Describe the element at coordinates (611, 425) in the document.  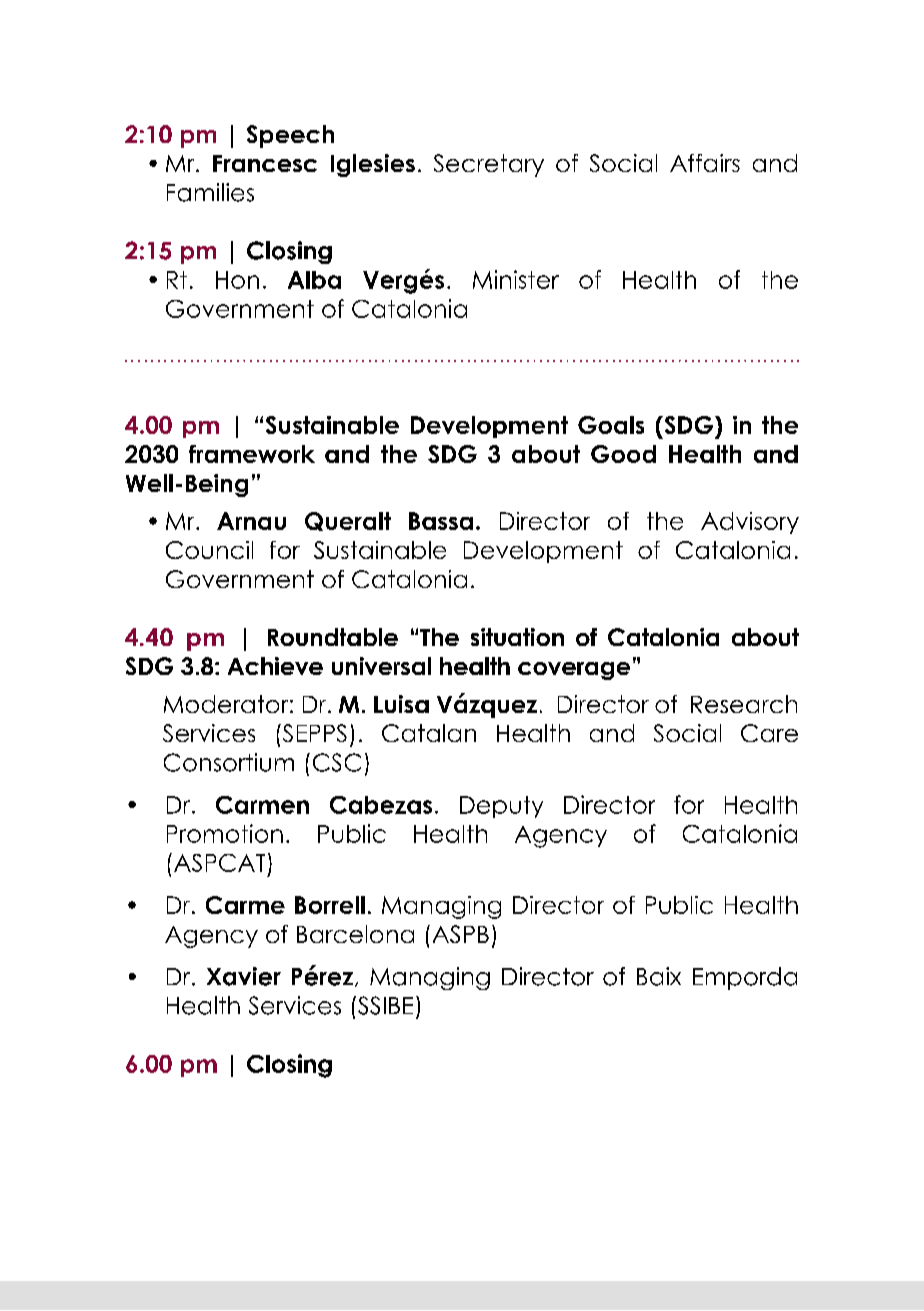
I see `Goals` at that location.
